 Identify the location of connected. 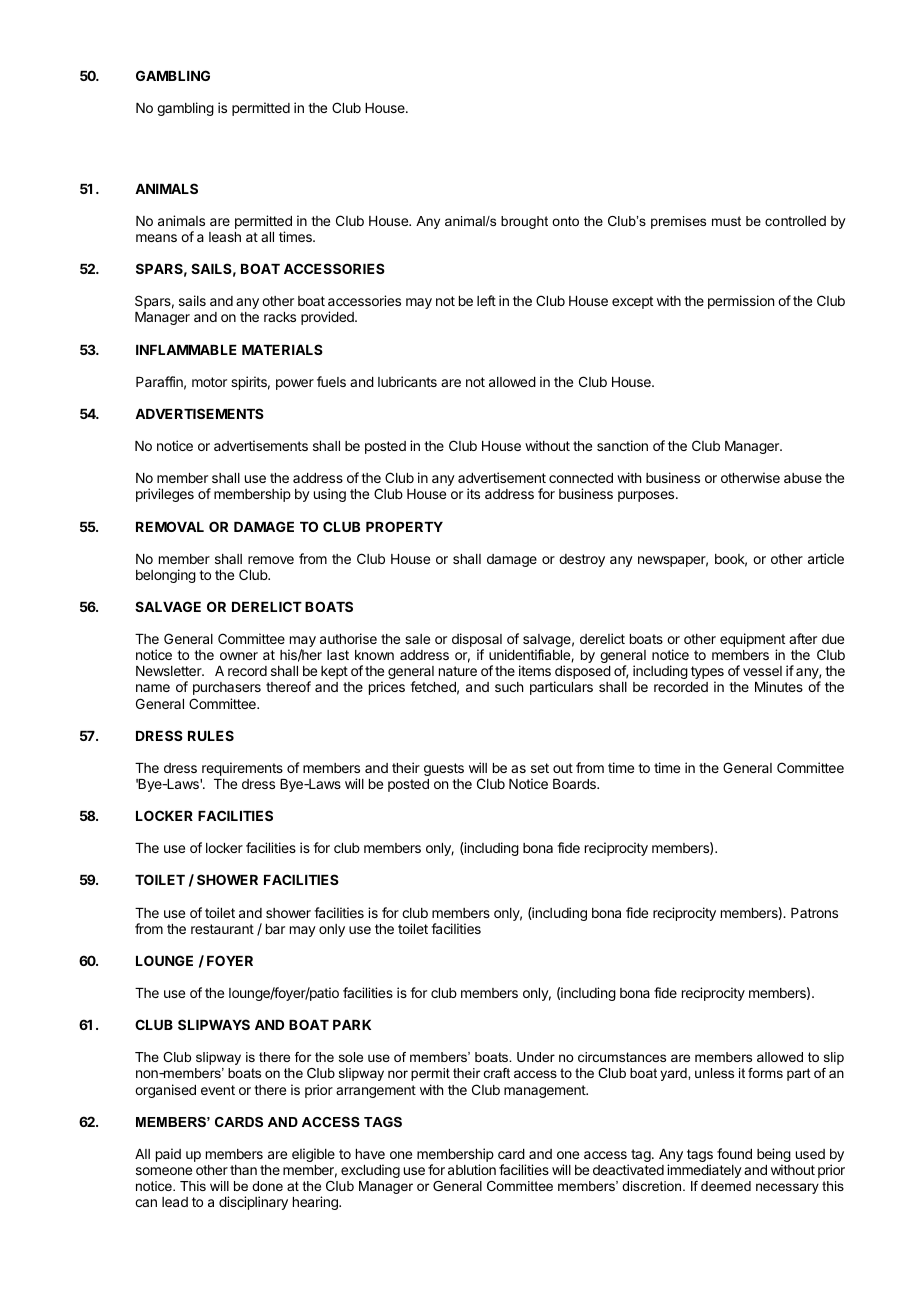
(581, 478).
